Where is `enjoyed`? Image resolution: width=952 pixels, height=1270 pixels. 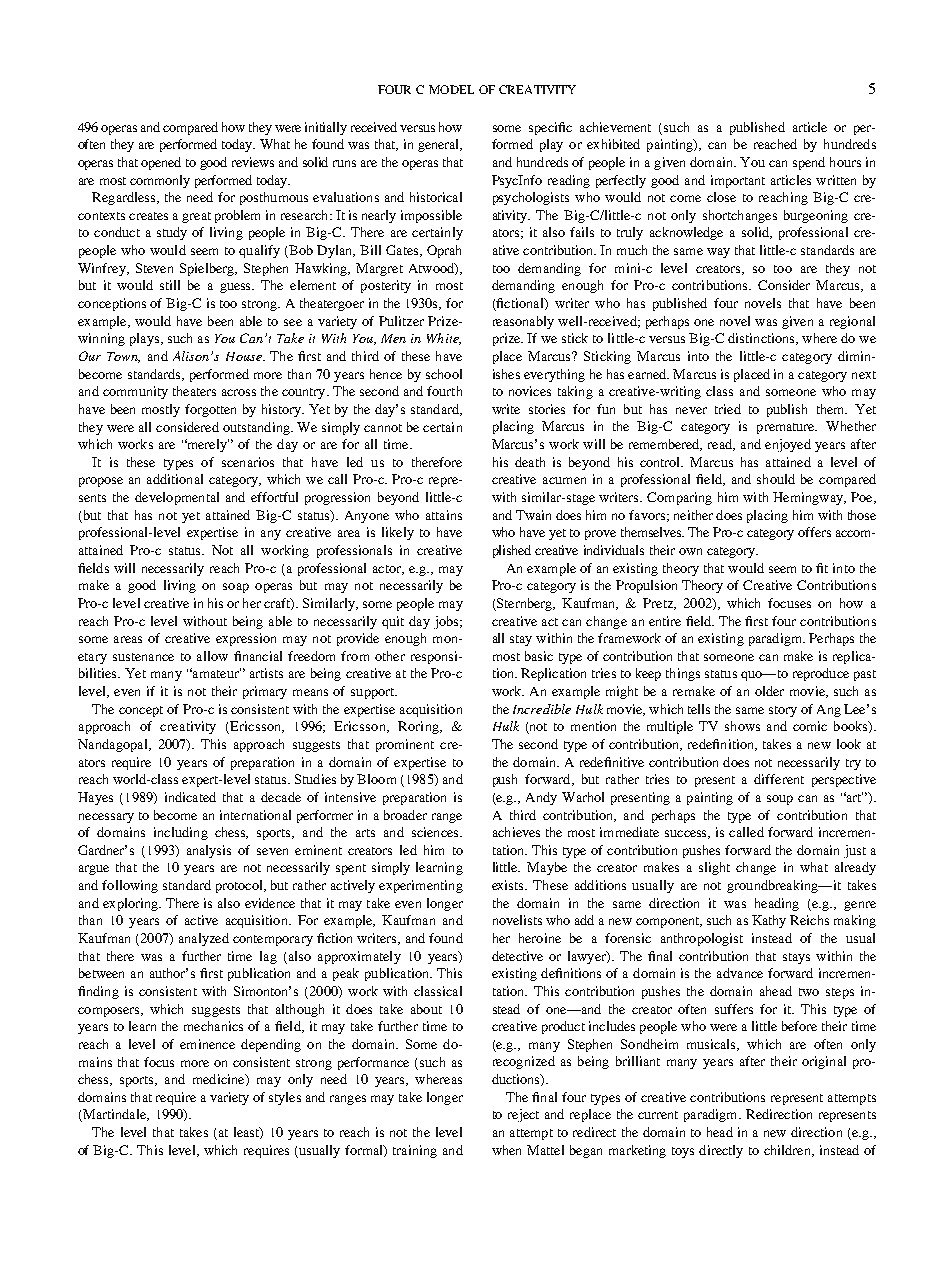
enjoyed is located at coordinates (788, 445).
